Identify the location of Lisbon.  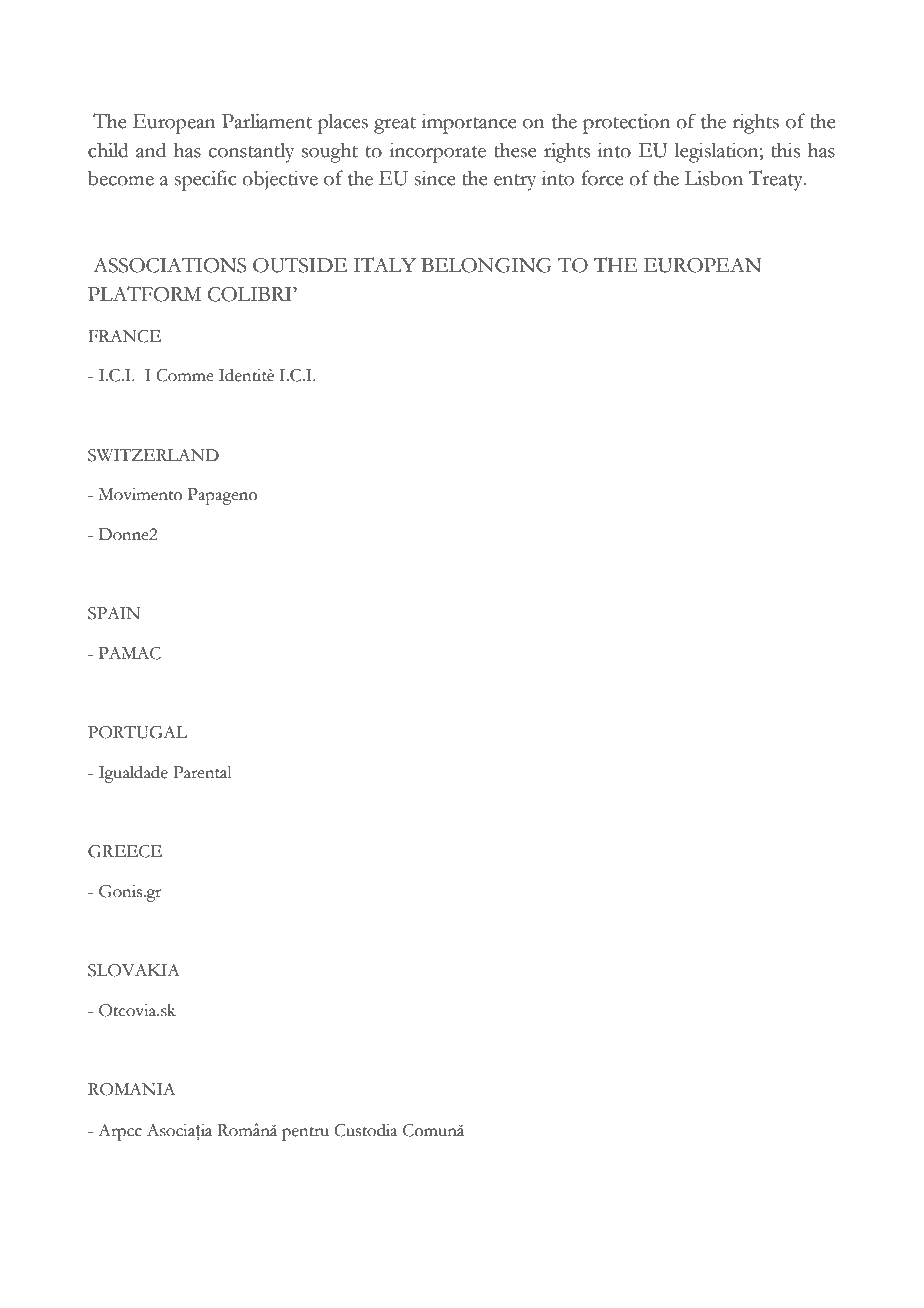
(714, 178).
